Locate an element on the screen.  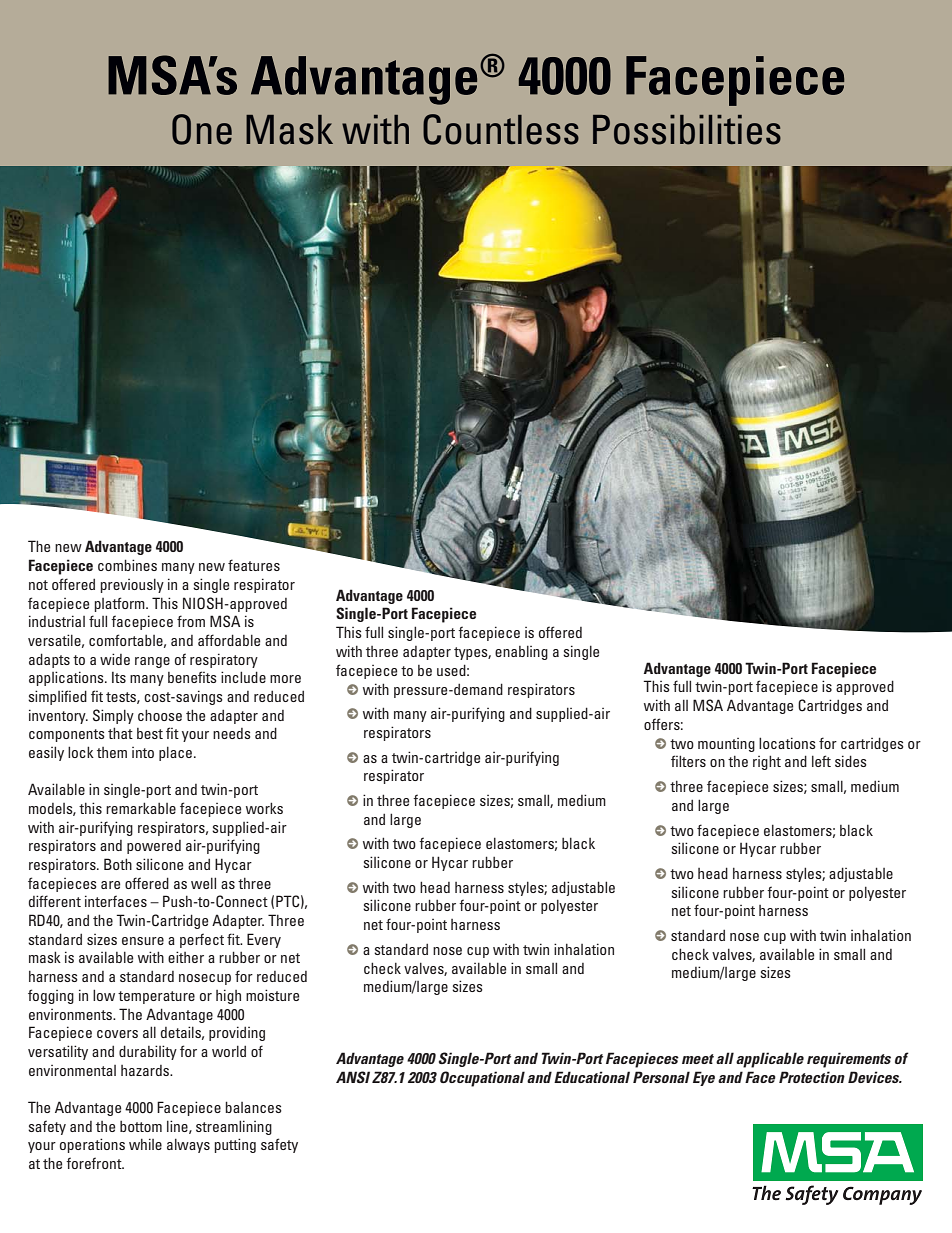
Countless is located at coordinates (501, 129).
